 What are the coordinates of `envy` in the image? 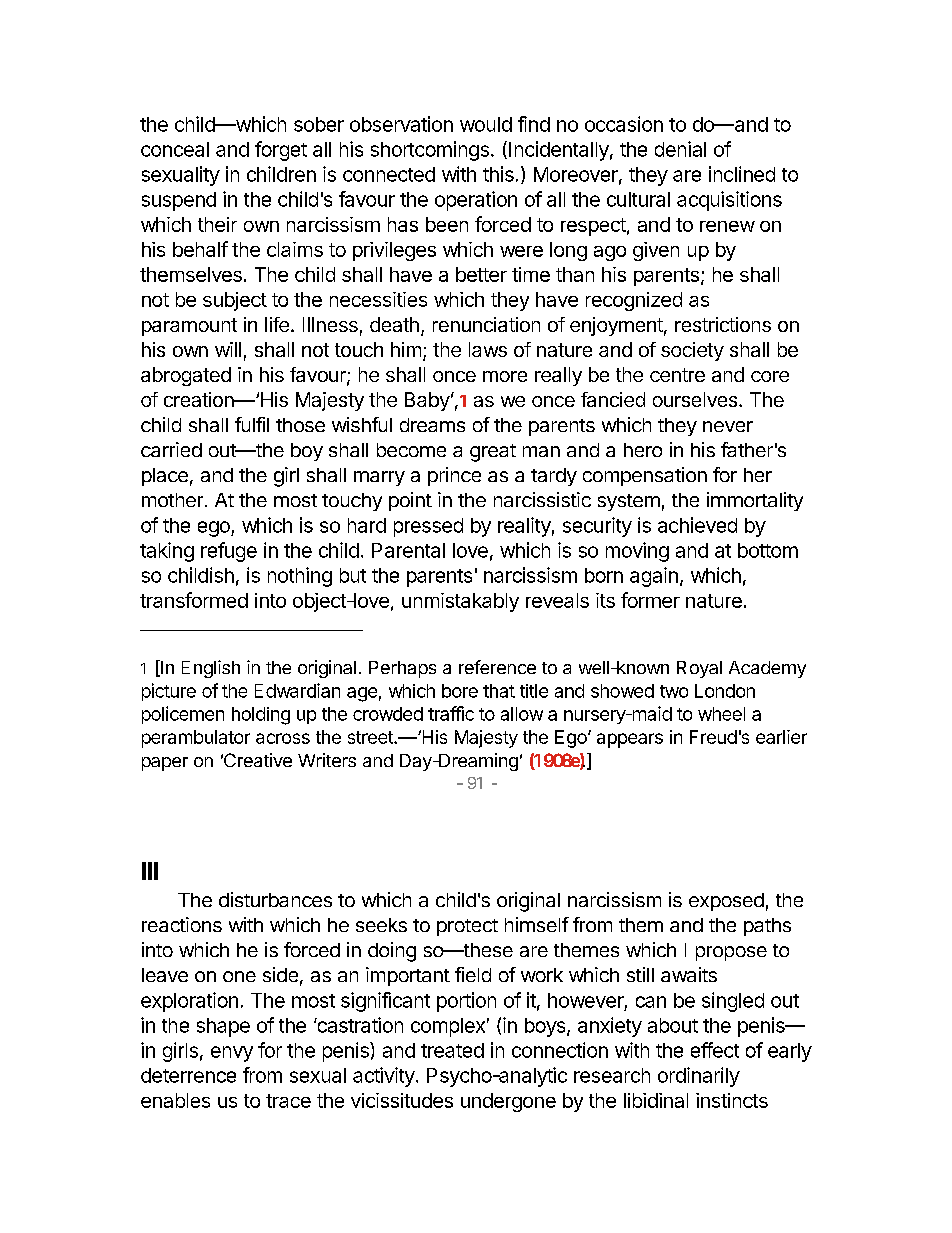 It's located at (232, 1054).
